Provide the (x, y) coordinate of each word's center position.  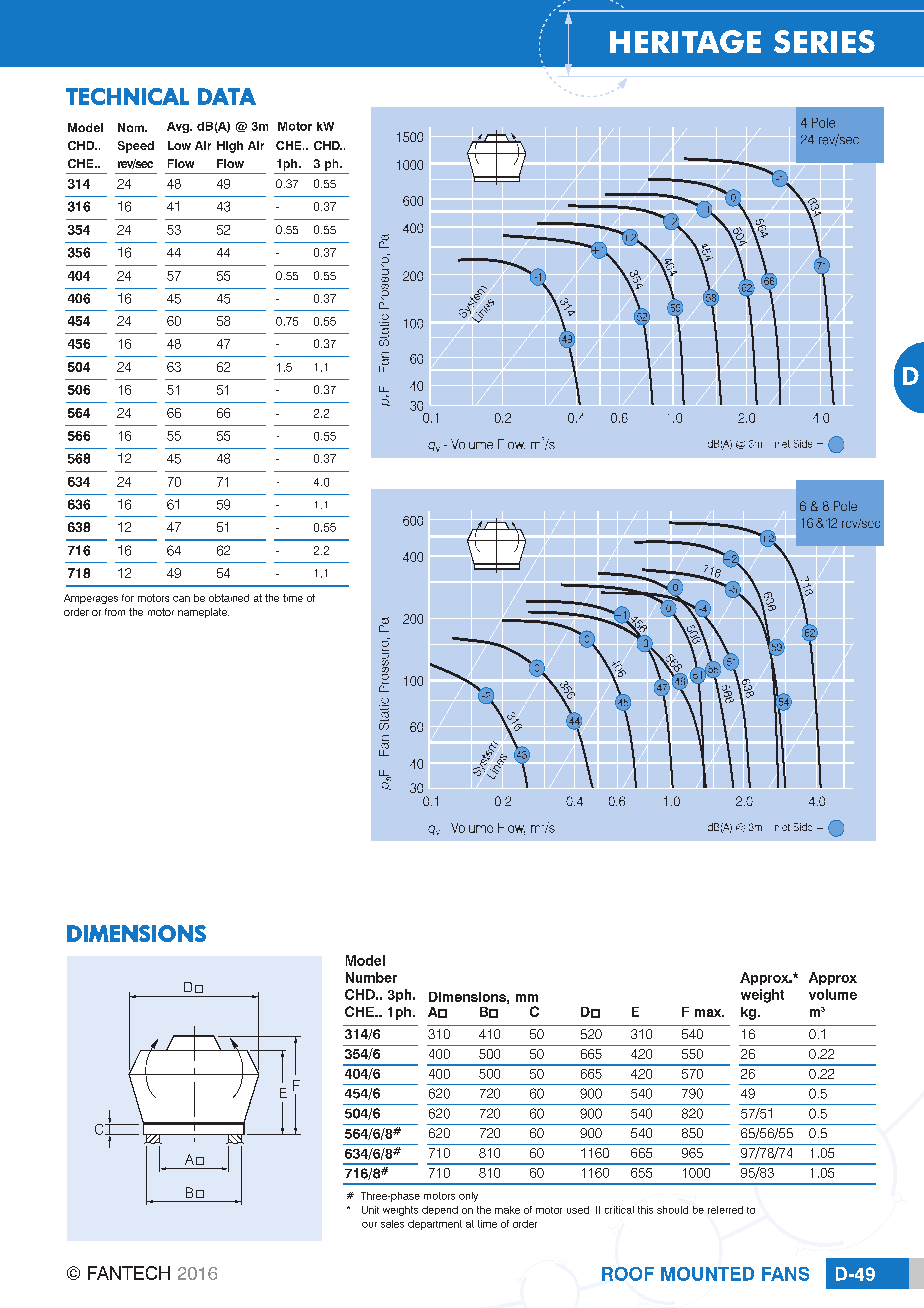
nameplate (203, 613)
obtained (229, 598)
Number (371, 977)
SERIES (824, 41)
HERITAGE (685, 41)
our (369, 1225)
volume (833, 994)
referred (725, 1210)
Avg (179, 127)
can (181, 599)
